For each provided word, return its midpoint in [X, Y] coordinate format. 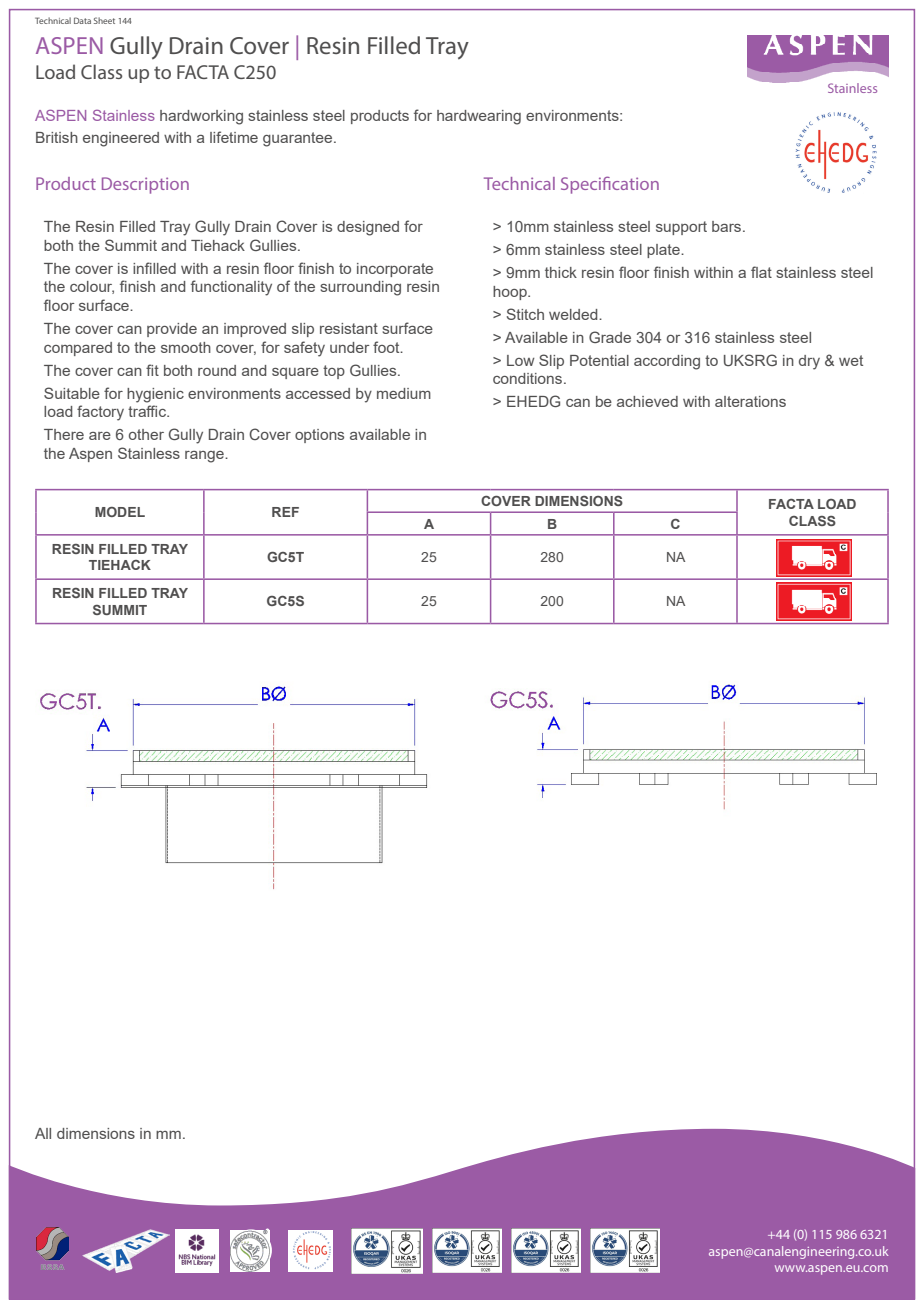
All [43, 1133]
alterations [750, 401]
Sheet [104, 20]
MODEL [120, 512]
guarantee [299, 139]
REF [285, 512]
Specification [610, 185]
